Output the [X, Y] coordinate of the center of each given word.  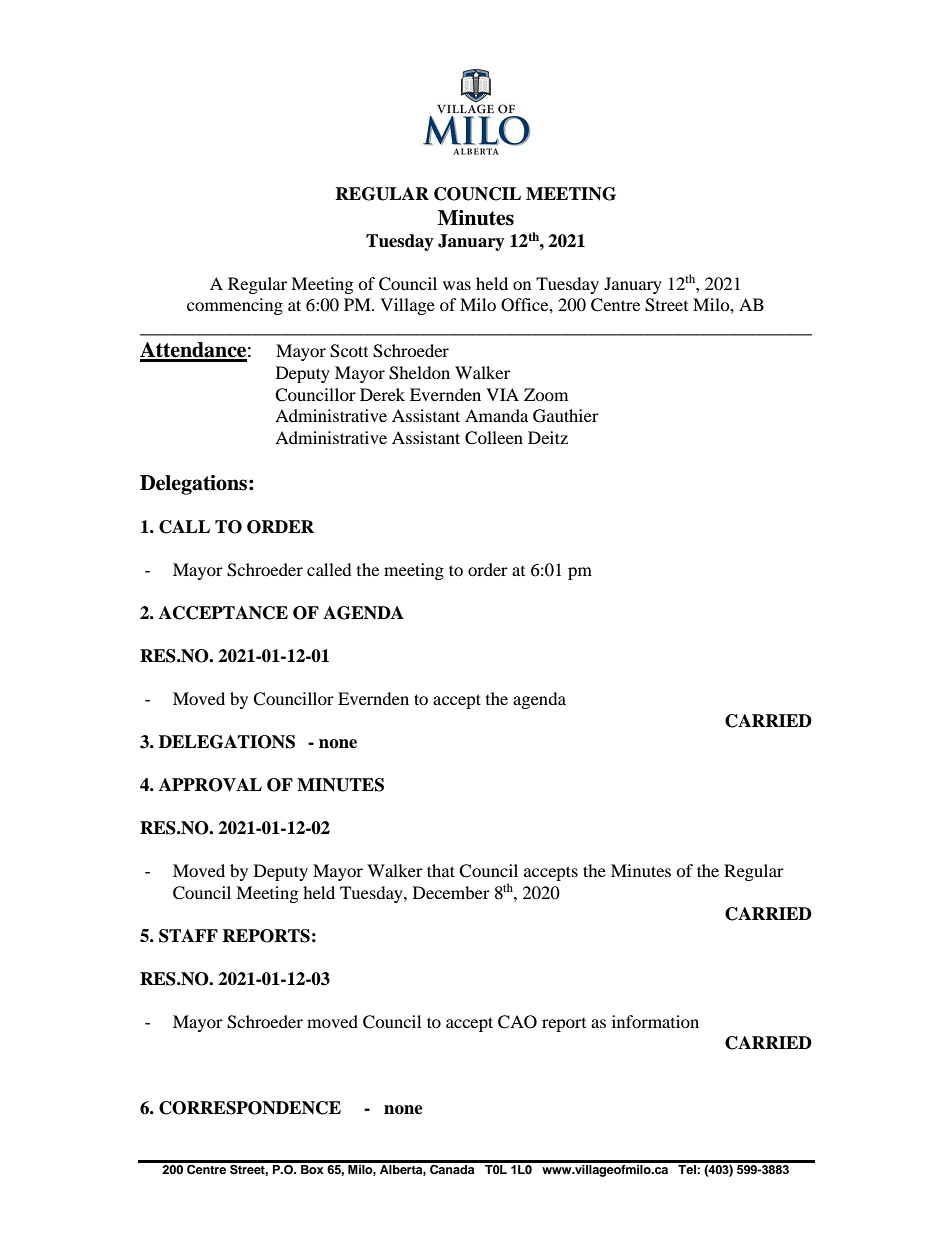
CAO [517, 1022]
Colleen [494, 438]
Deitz [548, 437]
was [457, 285]
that [441, 870]
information [655, 1021]
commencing [235, 306]
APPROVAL [210, 785]
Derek [382, 394]
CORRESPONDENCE [250, 1108]
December [451, 892]
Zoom [546, 394]
